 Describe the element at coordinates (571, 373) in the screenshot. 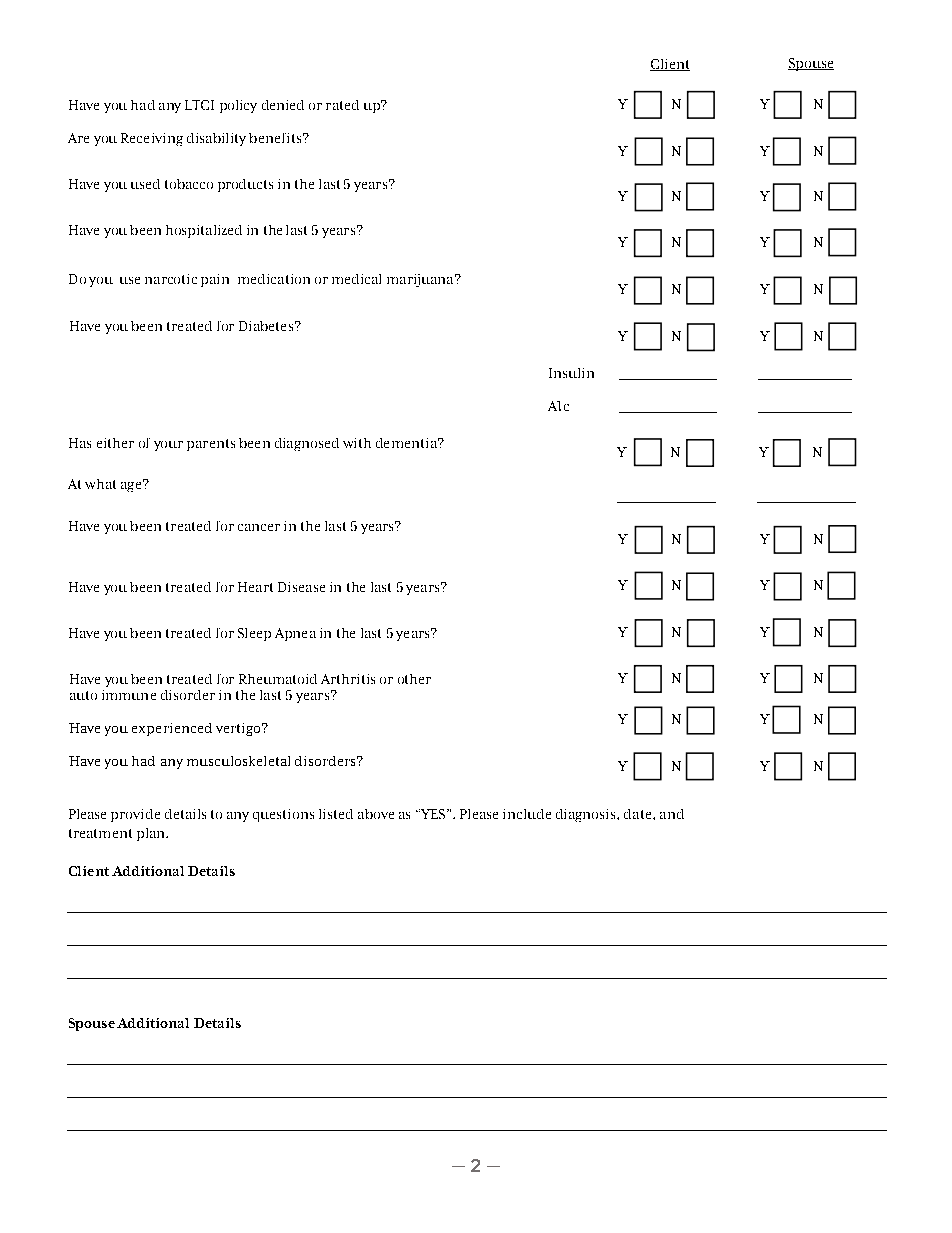

I see `Insulin` at that location.
